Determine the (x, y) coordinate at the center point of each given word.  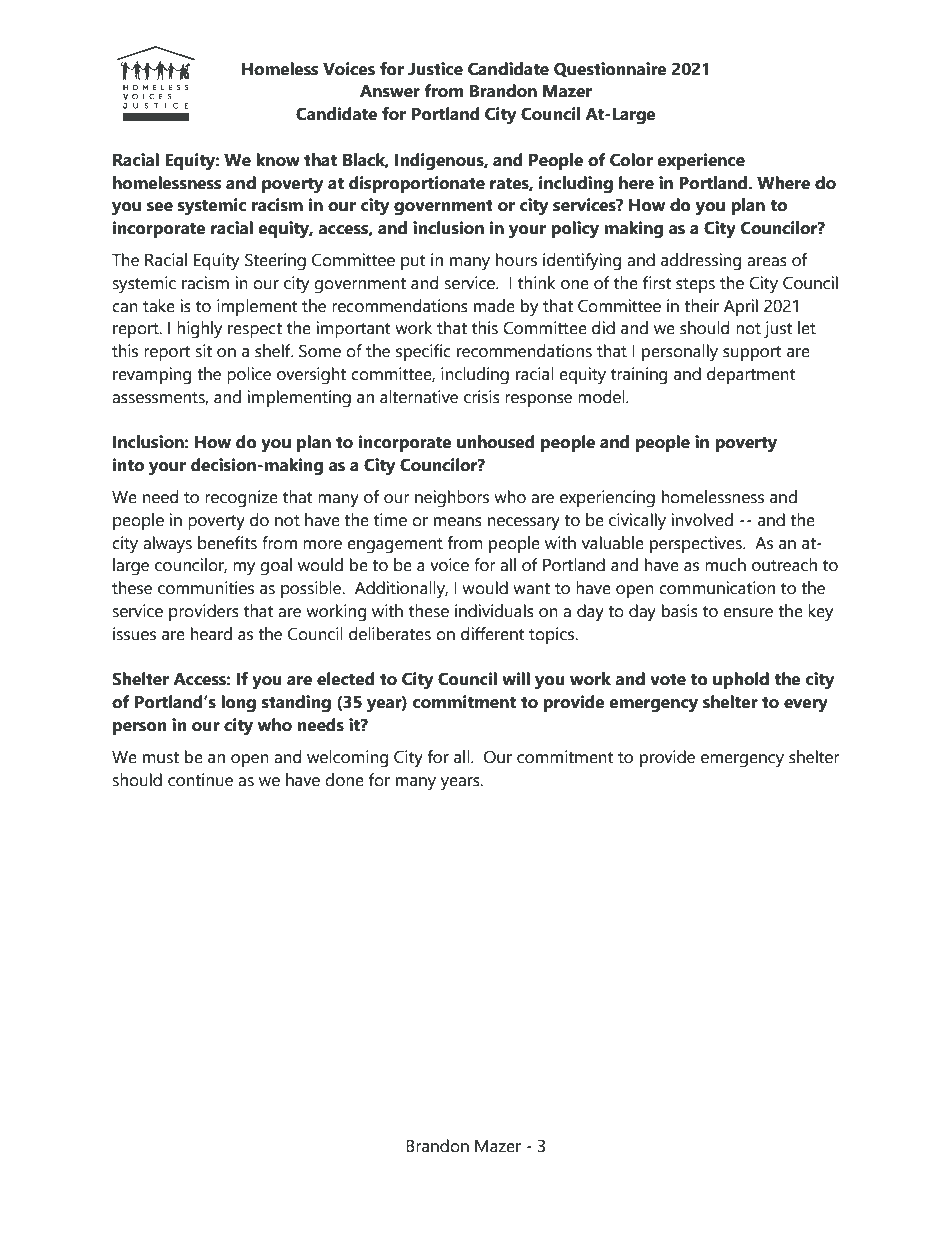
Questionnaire (610, 69)
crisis (482, 397)
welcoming (347, 759)
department (751, 375)
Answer (390, 91)
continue (200, 780)
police (249, 375)
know (278, 160)
